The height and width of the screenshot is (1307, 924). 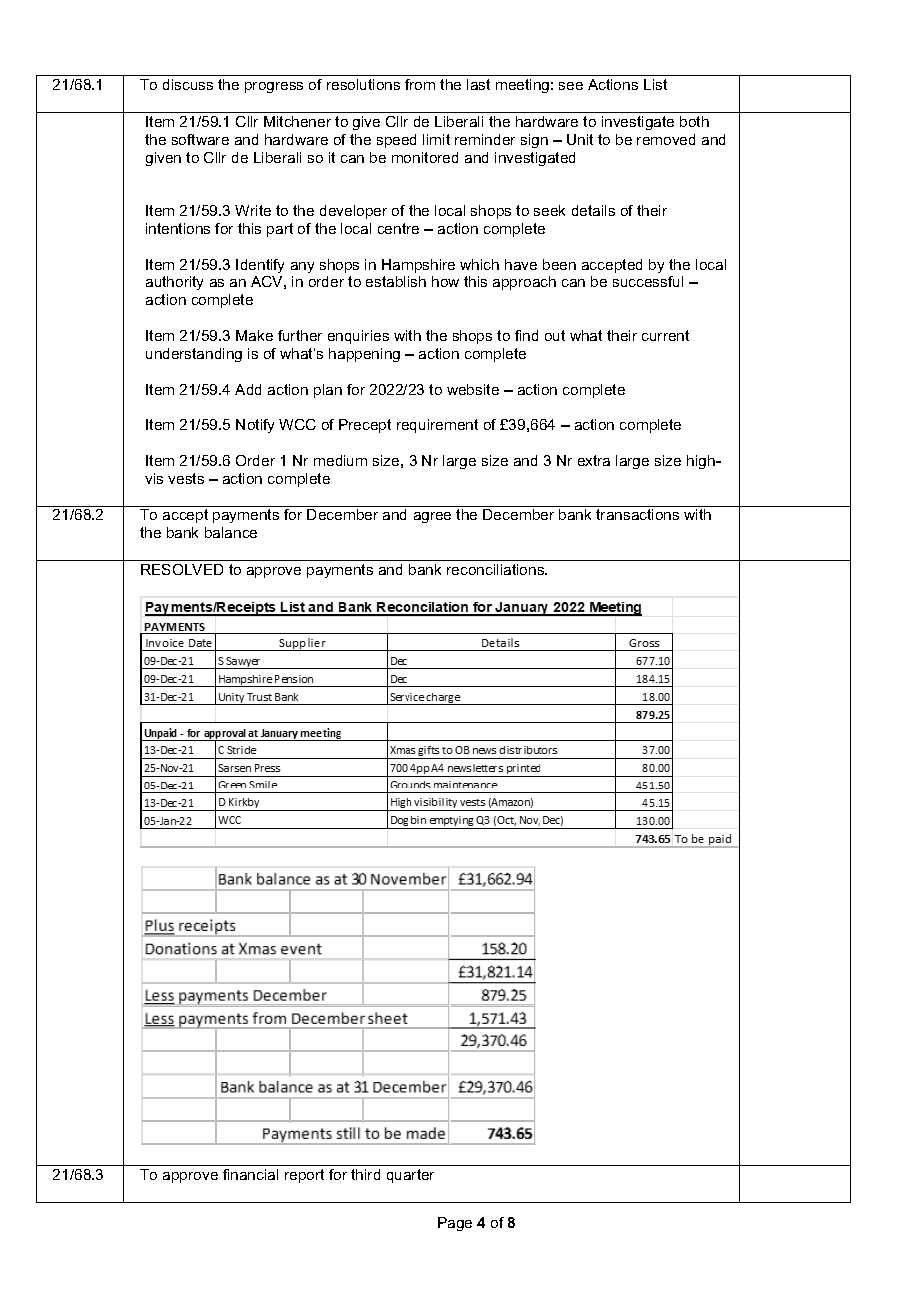 What do you see at coordinates (666, 139) in the screenshot?
I see `removed` at bounding box center [666, 139].
